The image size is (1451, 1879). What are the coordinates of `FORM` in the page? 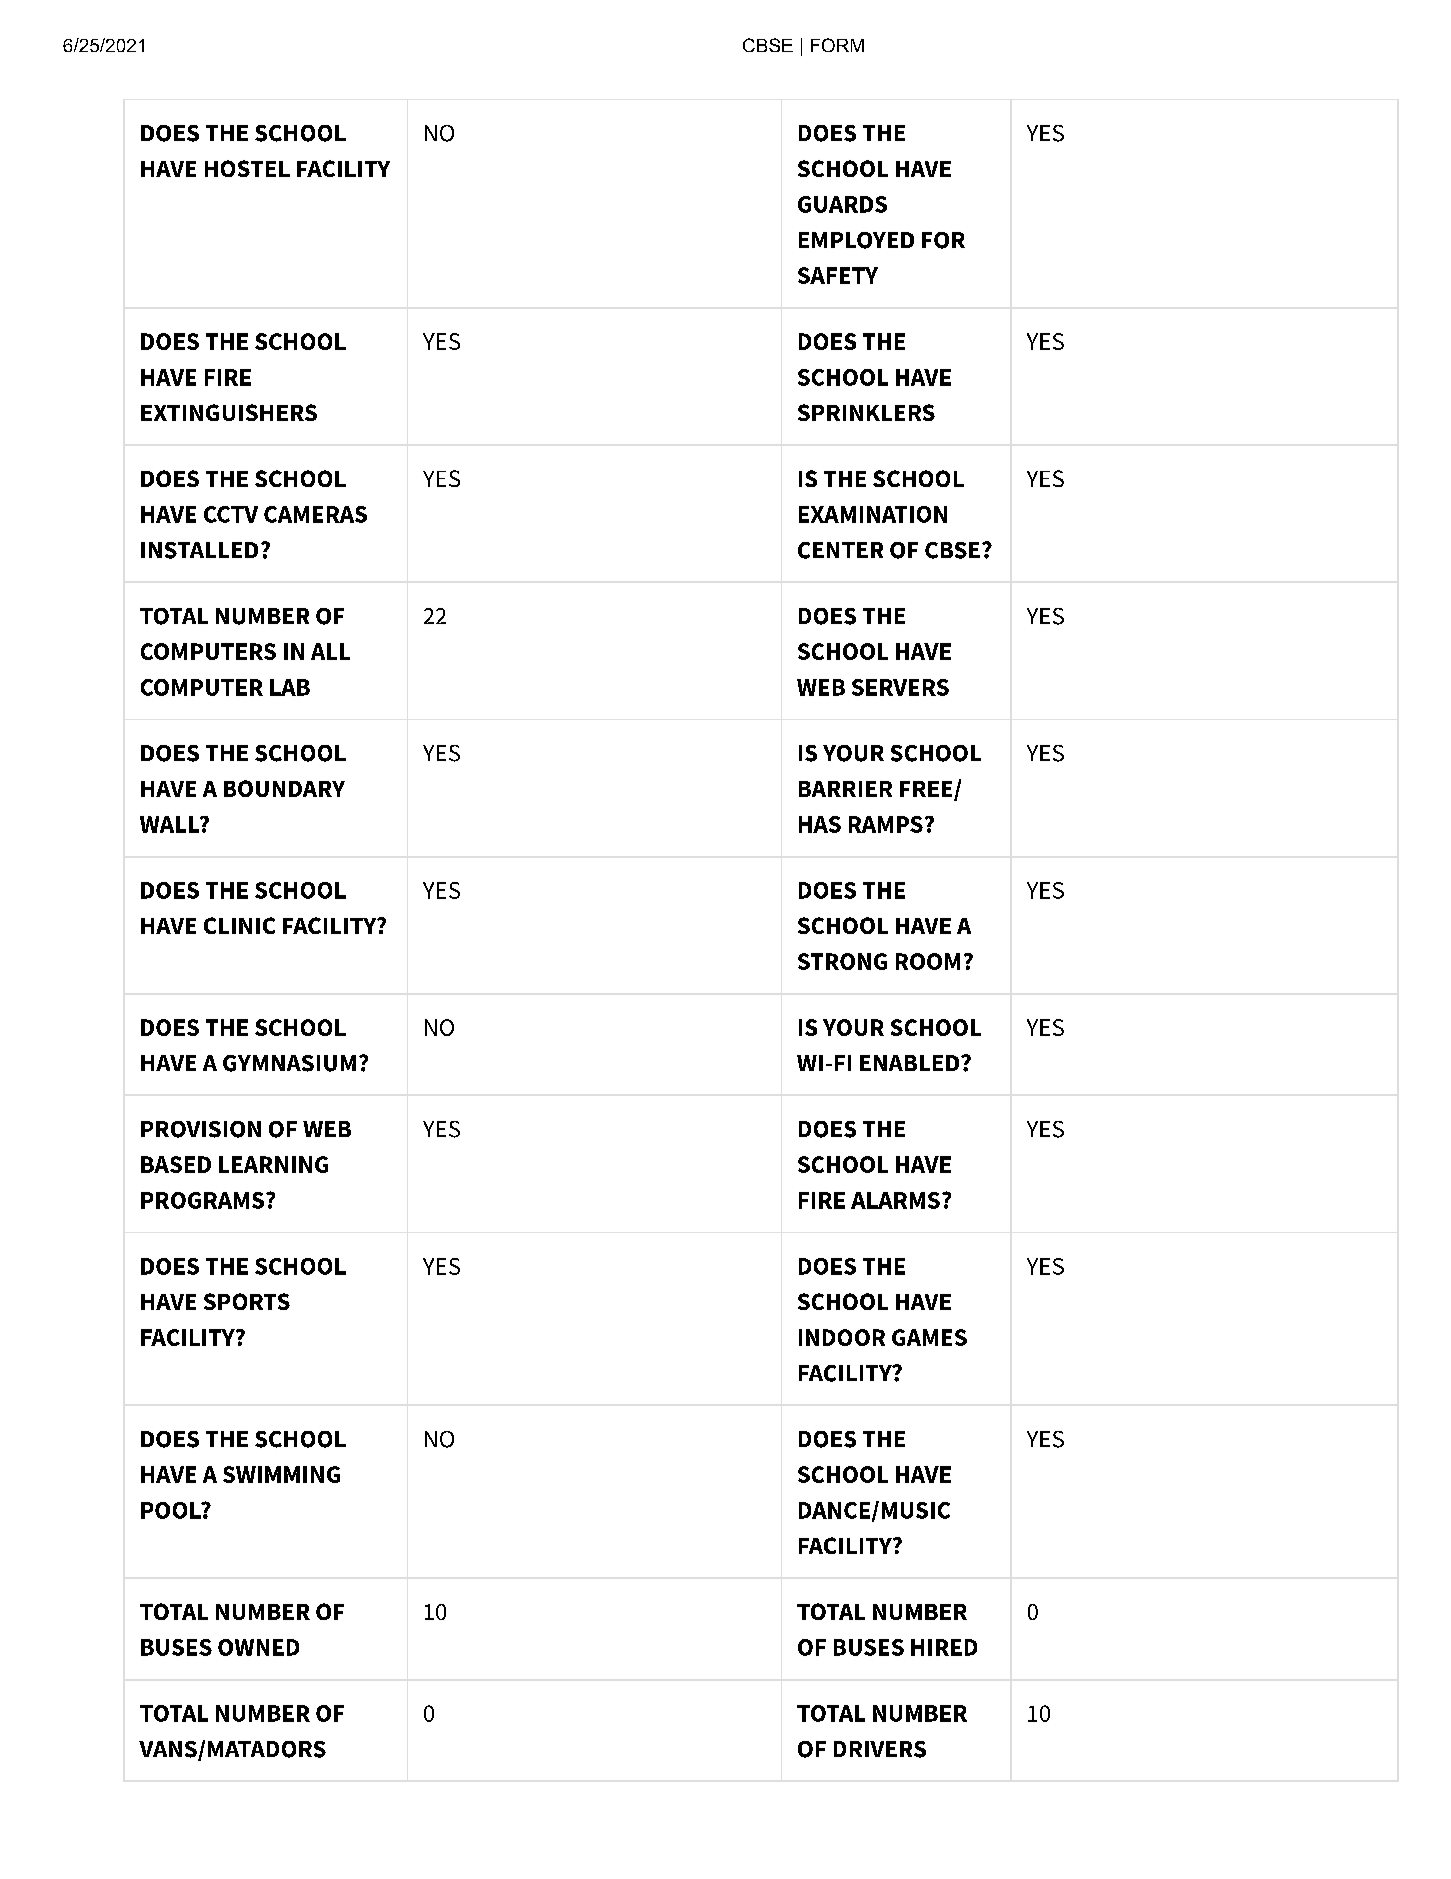 It's located at (837, 45).
